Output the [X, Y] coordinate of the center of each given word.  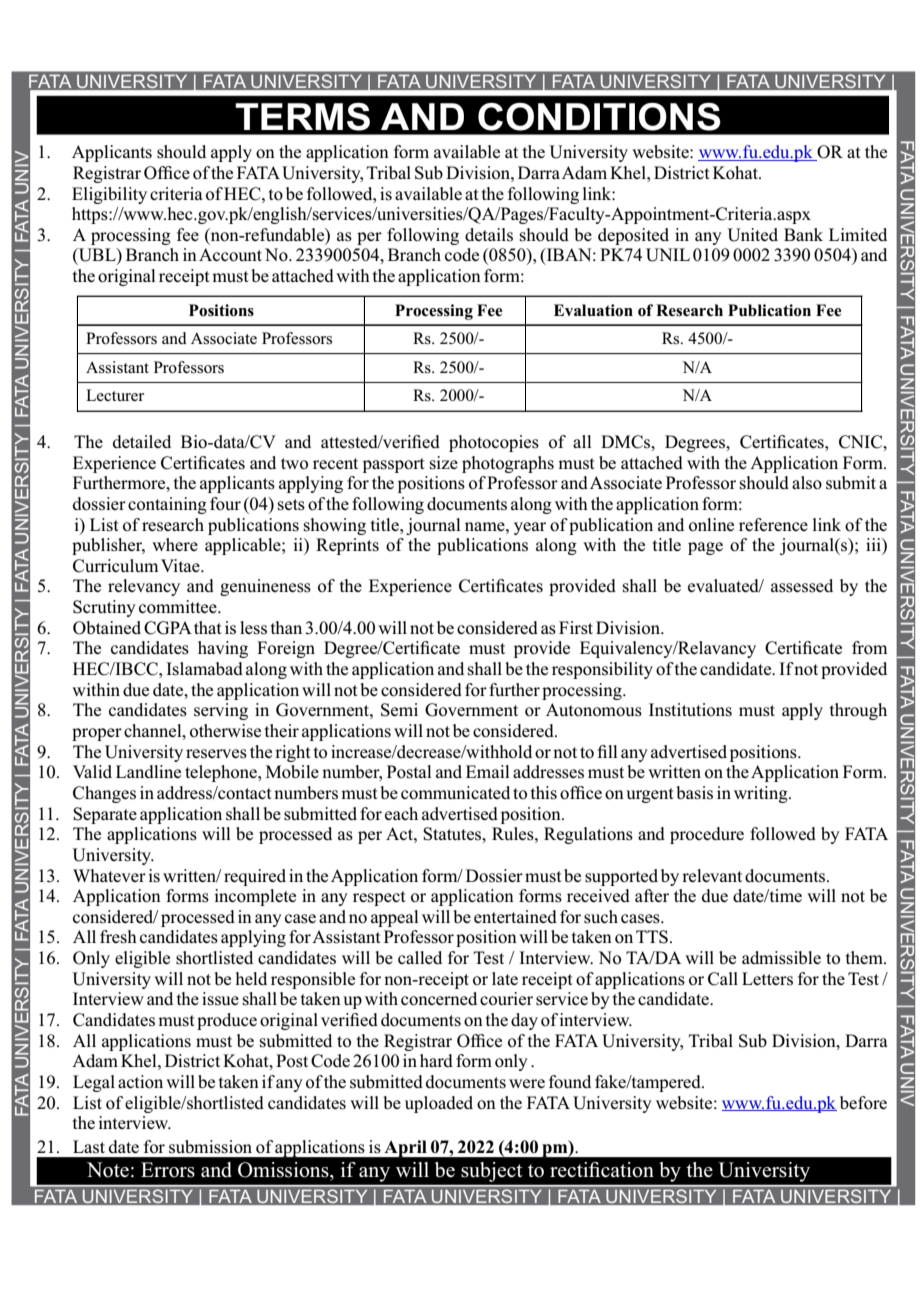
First [576, 628]
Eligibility [109, 195]
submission [210, 1147]
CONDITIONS [599, 116]
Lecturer [115, 395]
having [223, 649]
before [863, 1103]
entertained [515, 916]
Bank [803, 234]
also [807, 483]
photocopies [494, 443]
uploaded [439, 1104]
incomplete [255, 897]
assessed [802, 586]
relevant [712, 875]
